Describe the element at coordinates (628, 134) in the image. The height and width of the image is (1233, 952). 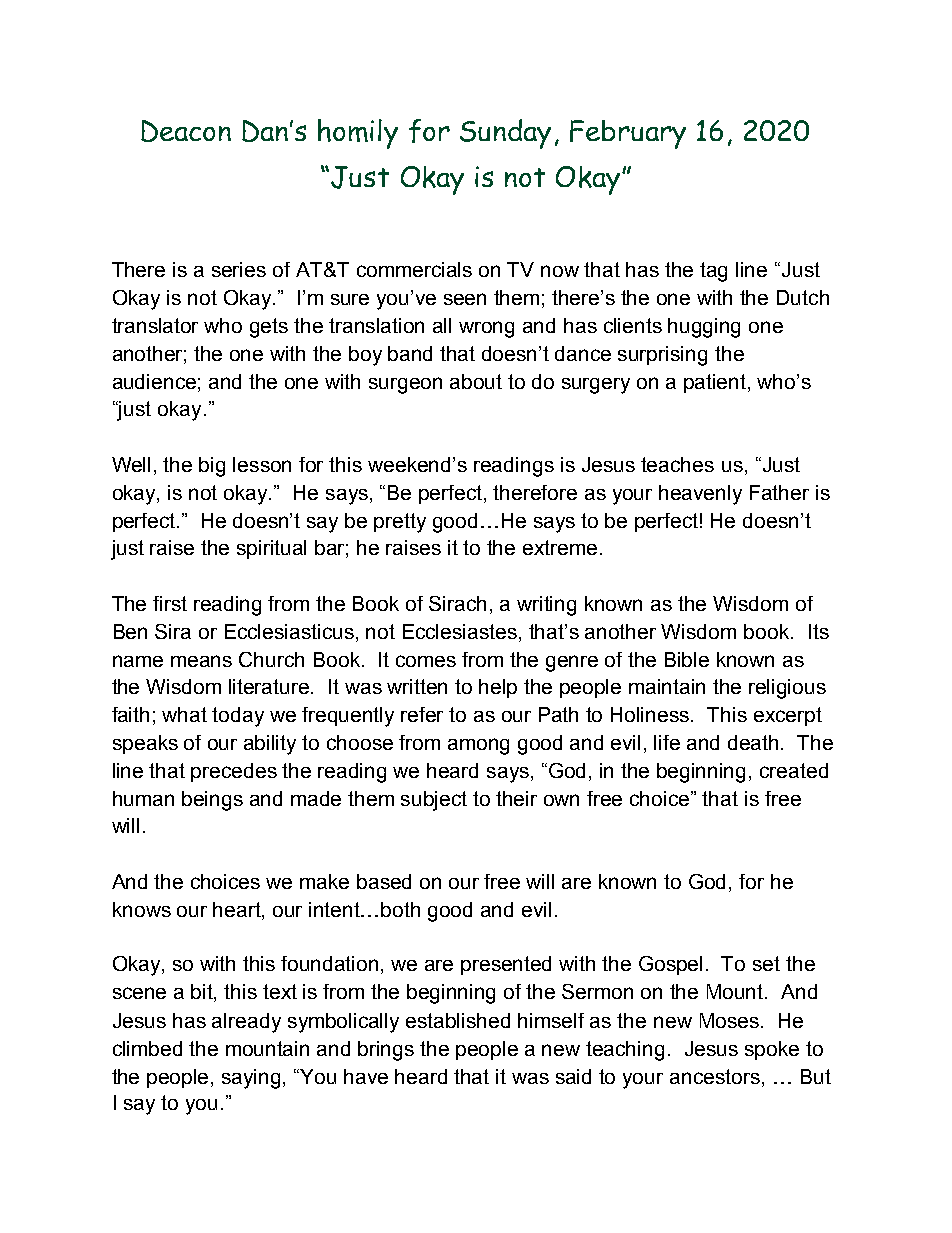
I see `February` at that location.
